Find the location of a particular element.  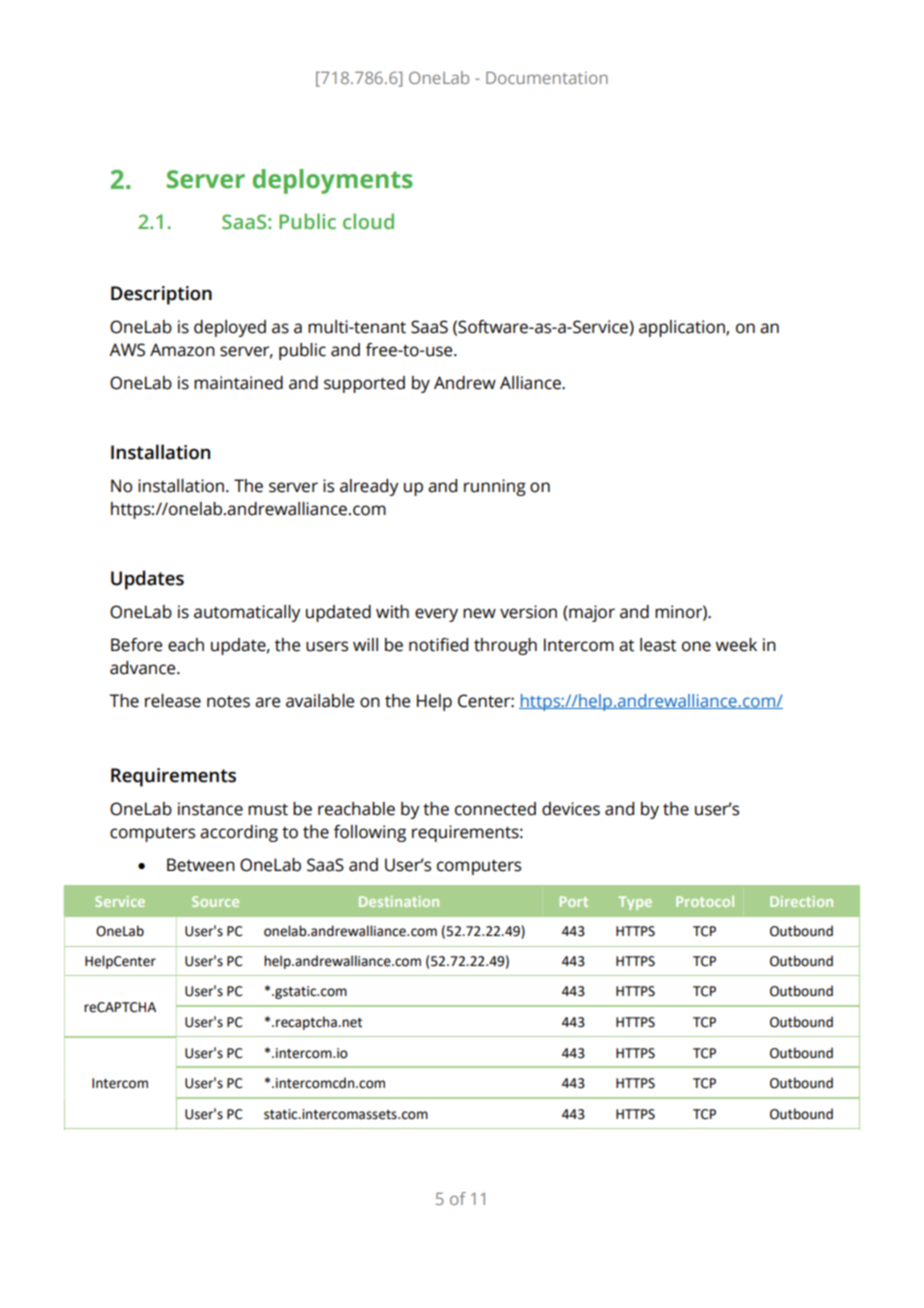

cloud is located at coordinates (368, 221).
